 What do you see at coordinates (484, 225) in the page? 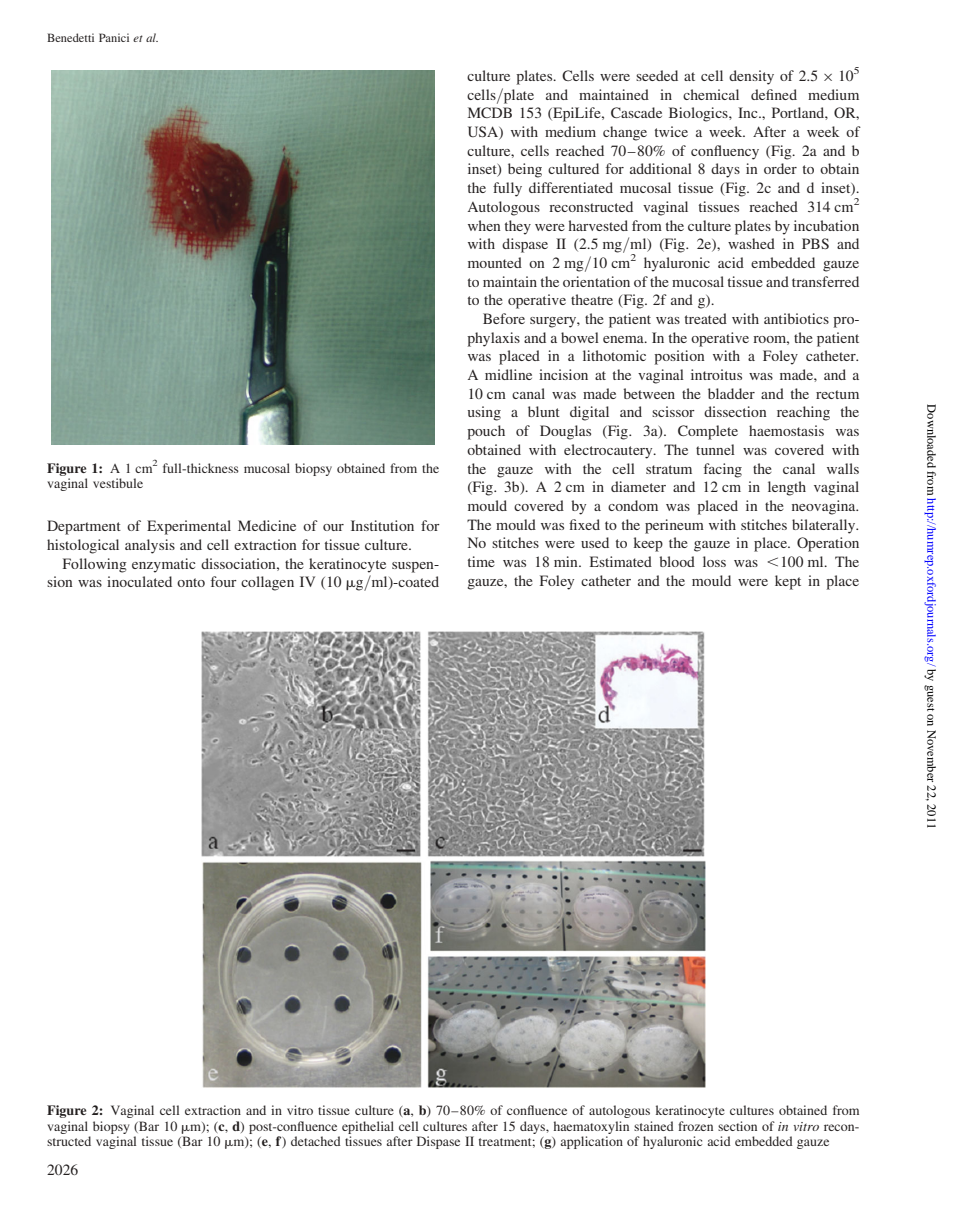
I see `when` at bounding box center [484, 225].
